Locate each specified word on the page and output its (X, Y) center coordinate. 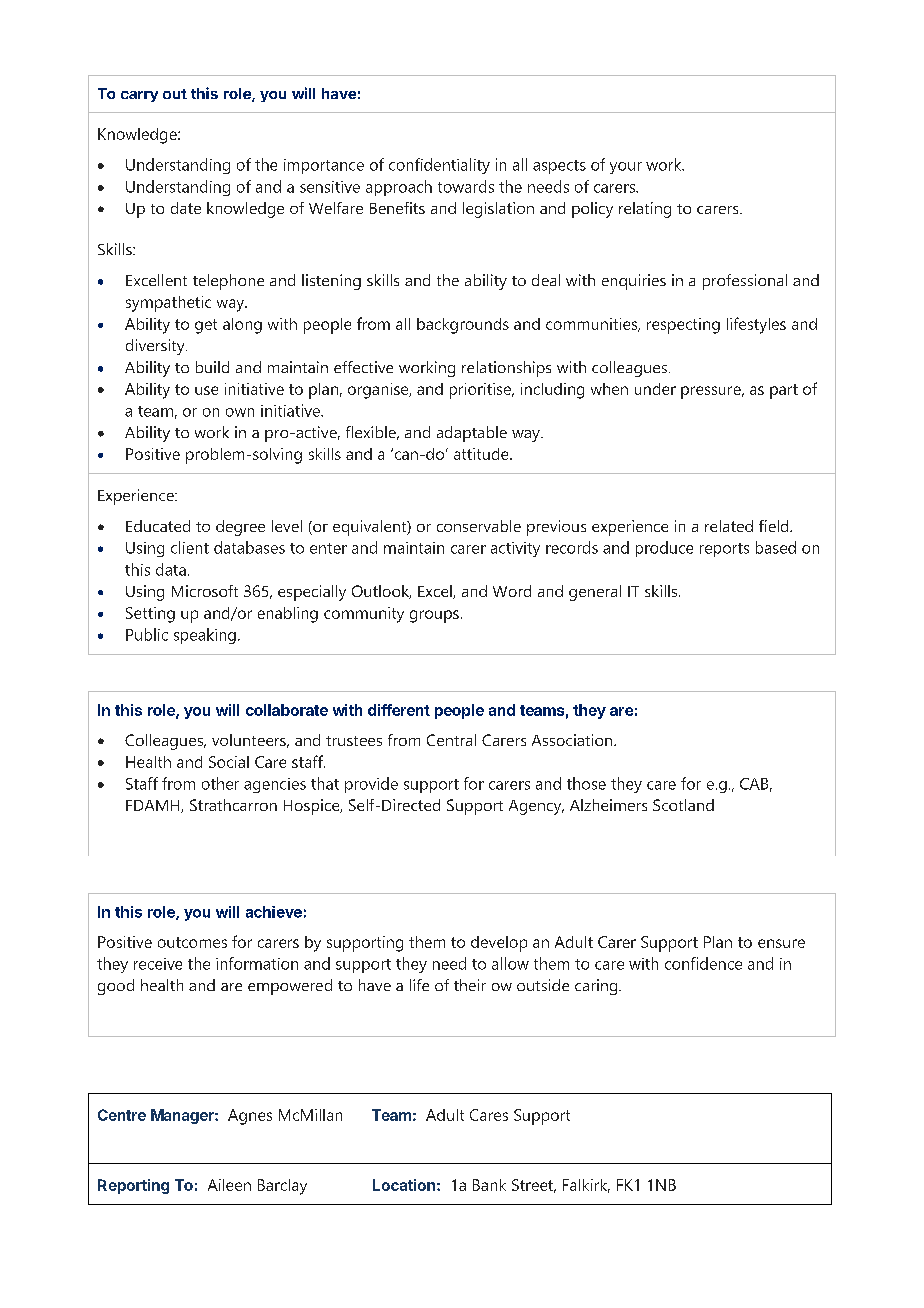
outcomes (192, 942)
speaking (205, 636)
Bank (489, 1185)
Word (512, 591)
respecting (683, 326)
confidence (703, 963)
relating (645, 210)
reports (724, 550)
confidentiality (439, 166)
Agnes (250, 1117)
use (206, 390)
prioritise (481, 391)
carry (139, 96)
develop (499, 944)
